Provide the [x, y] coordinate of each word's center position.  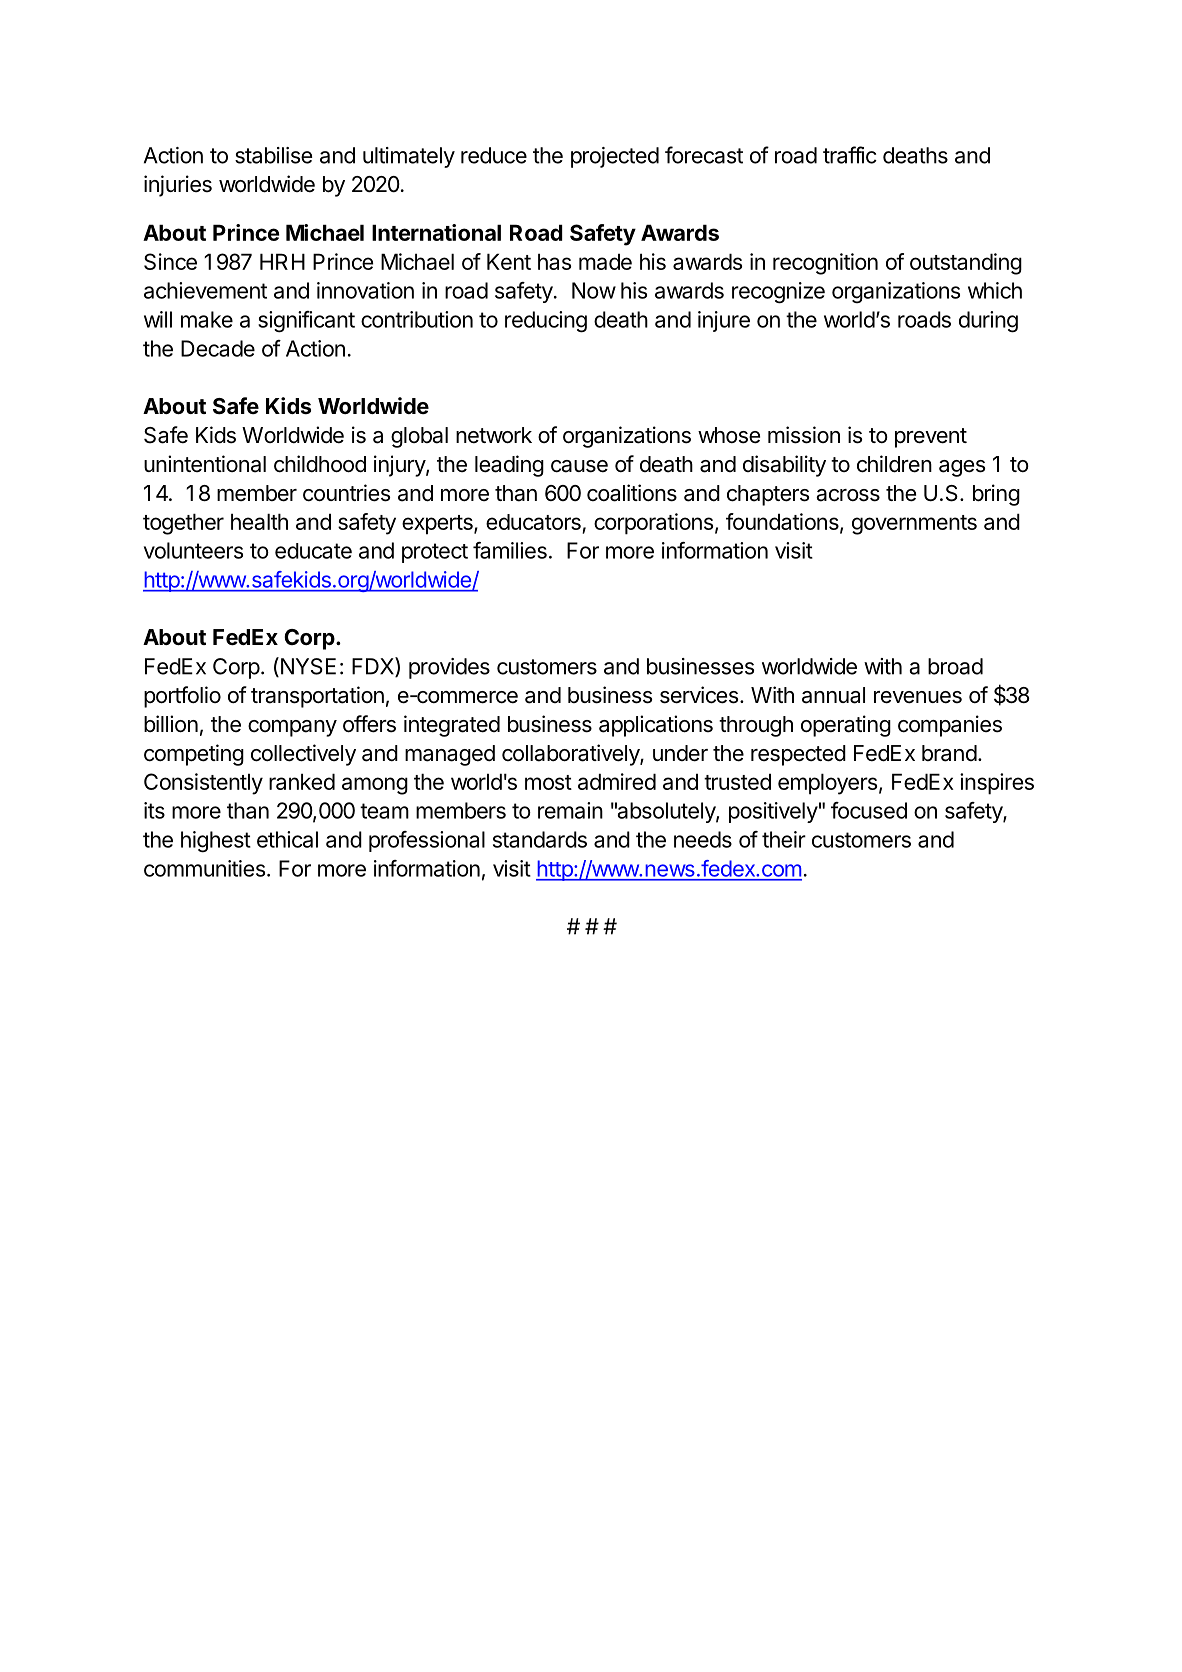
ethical [287, 839]
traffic [850, 155]
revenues [918, 697]
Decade [218, 348]
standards [540, 839]
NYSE [307, 667]
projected [615, 157]
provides [449, 668]
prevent [931, 438]
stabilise [273, 155]
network [494, 435]
